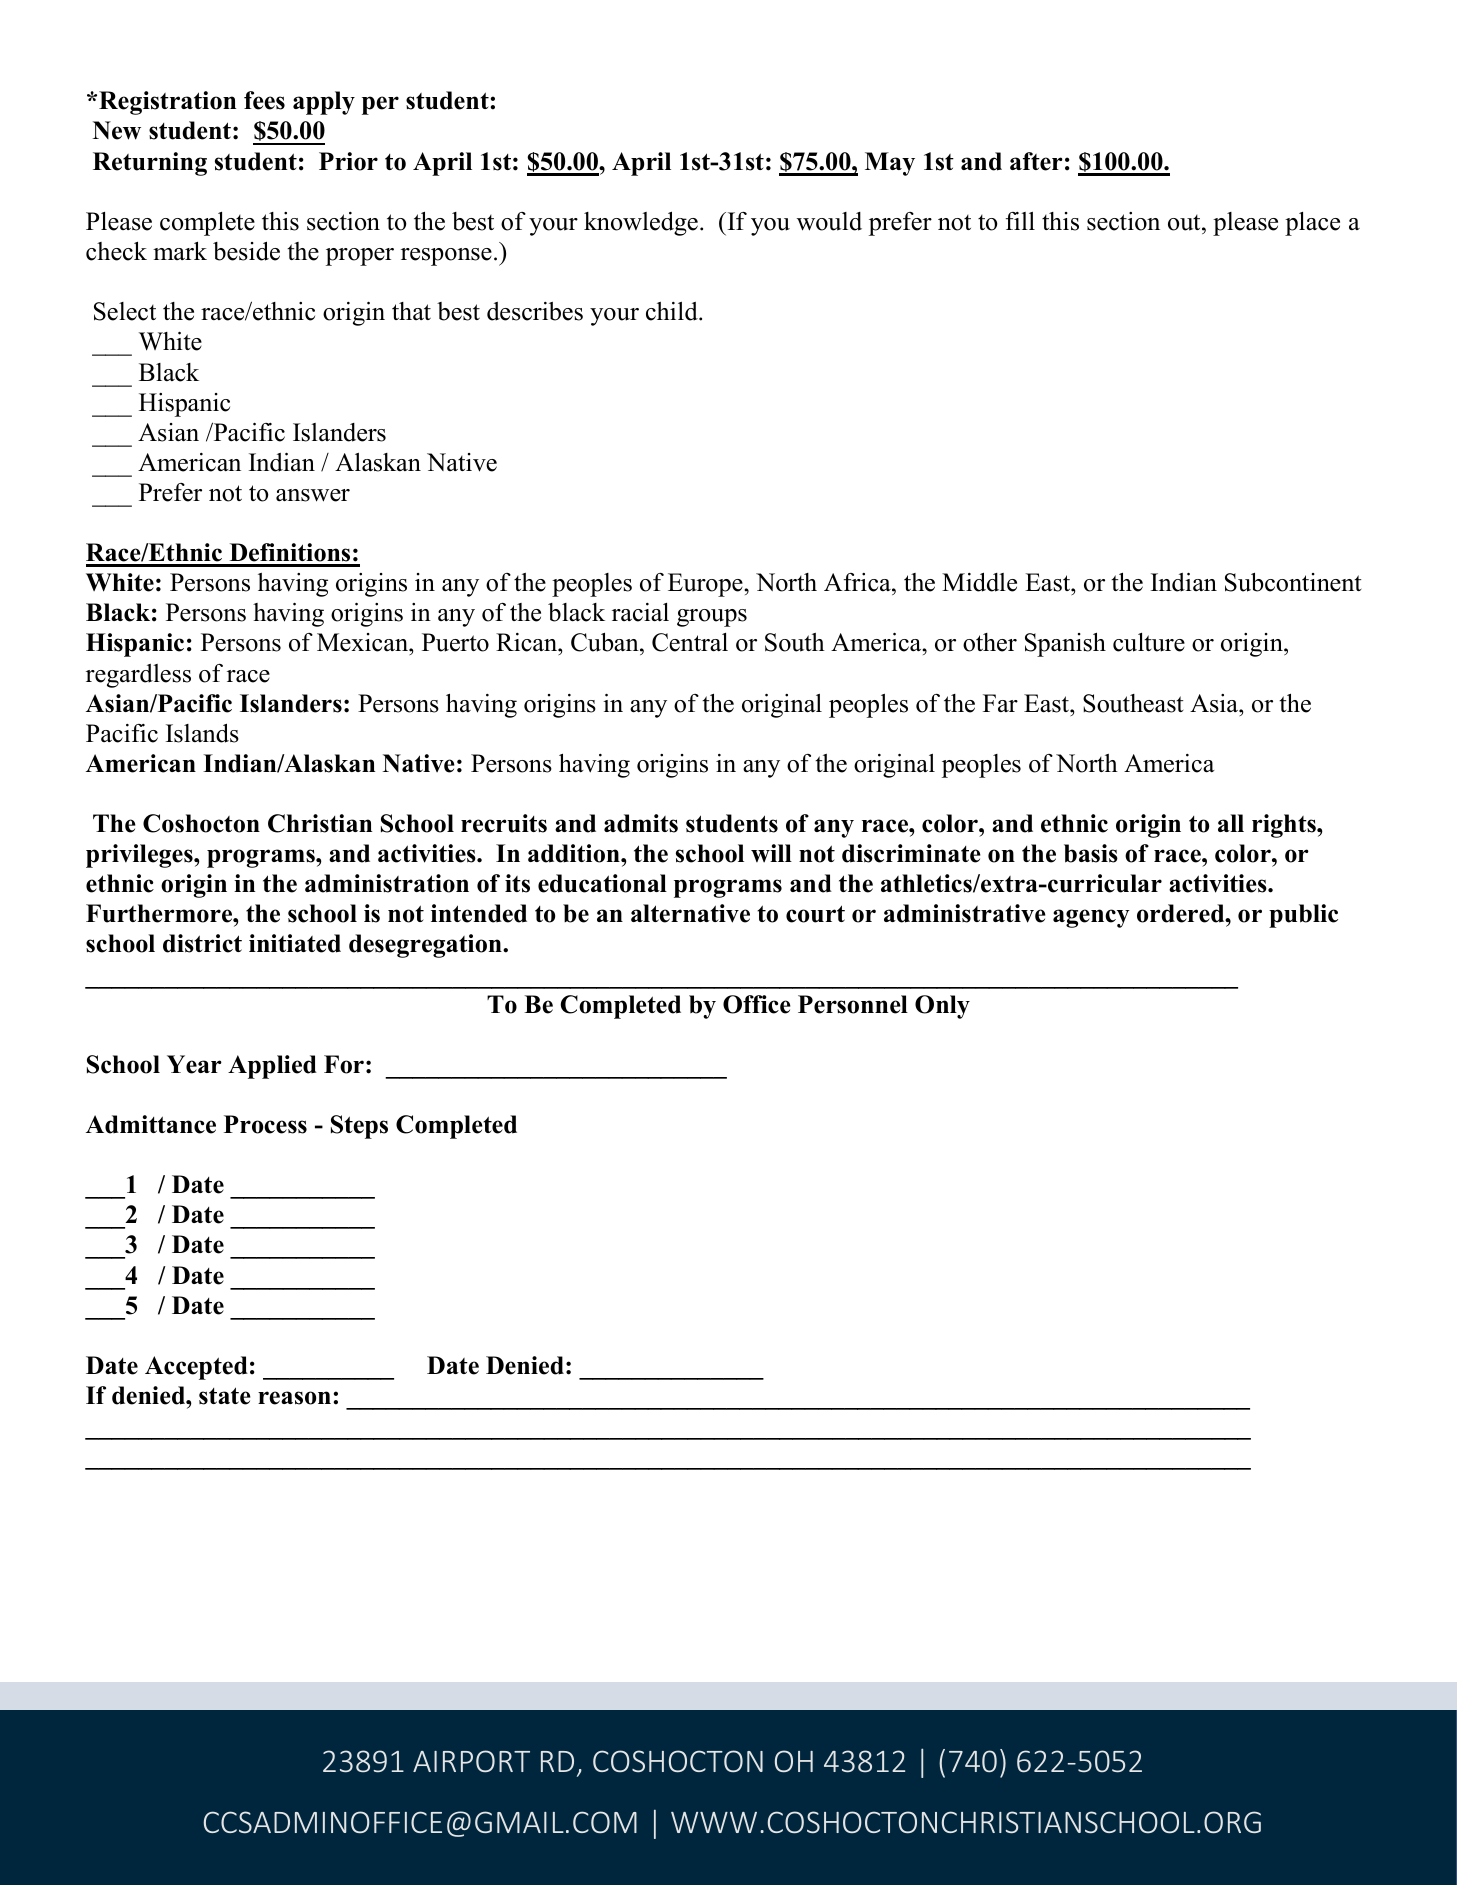 This screenshot has width=1457, height=1885. Describe the element at coordinates (1036, 161) in the screenshot. I see `after` at that location.
